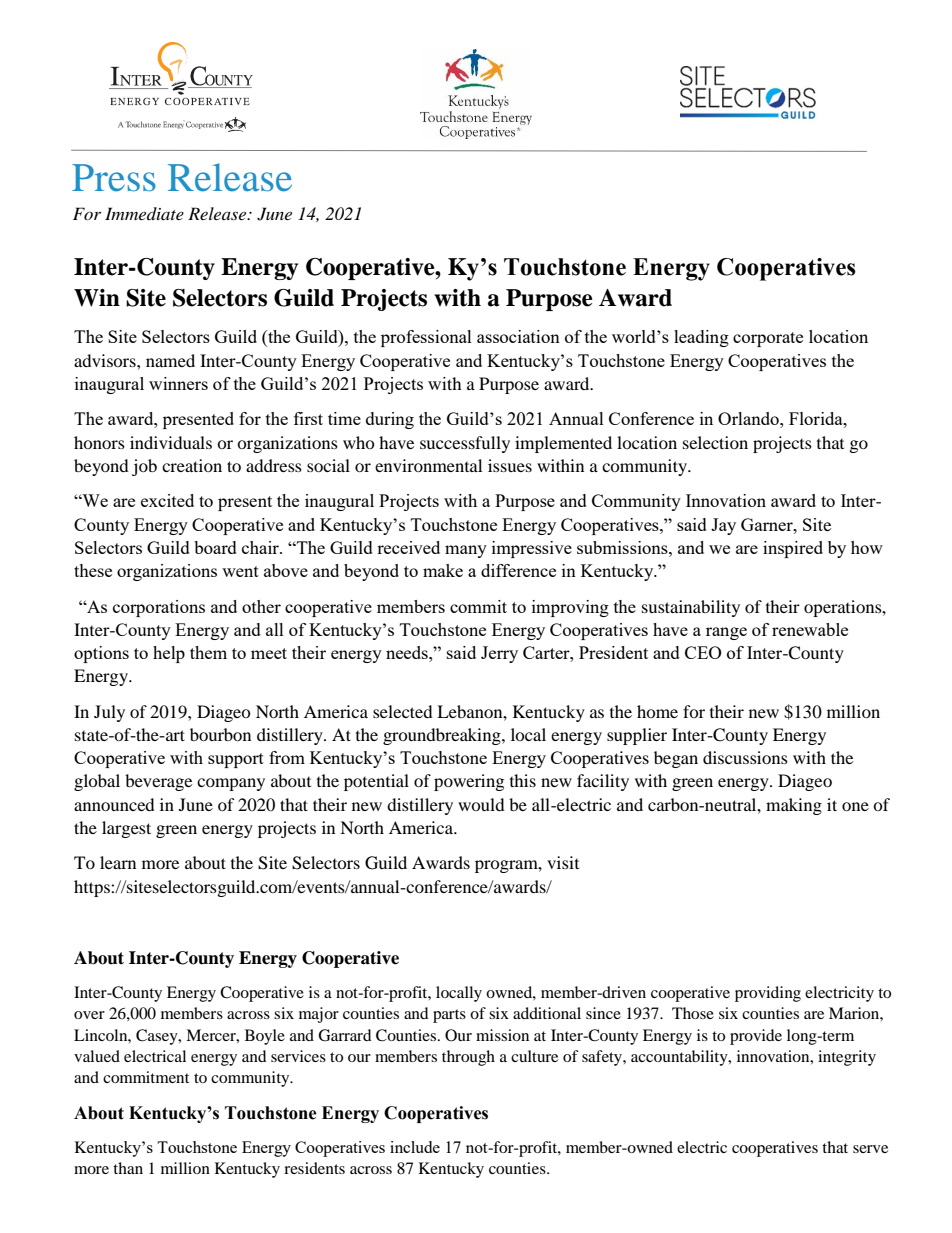 This document has width=952, height=1233. I want to click on association, so click(518, 336).
